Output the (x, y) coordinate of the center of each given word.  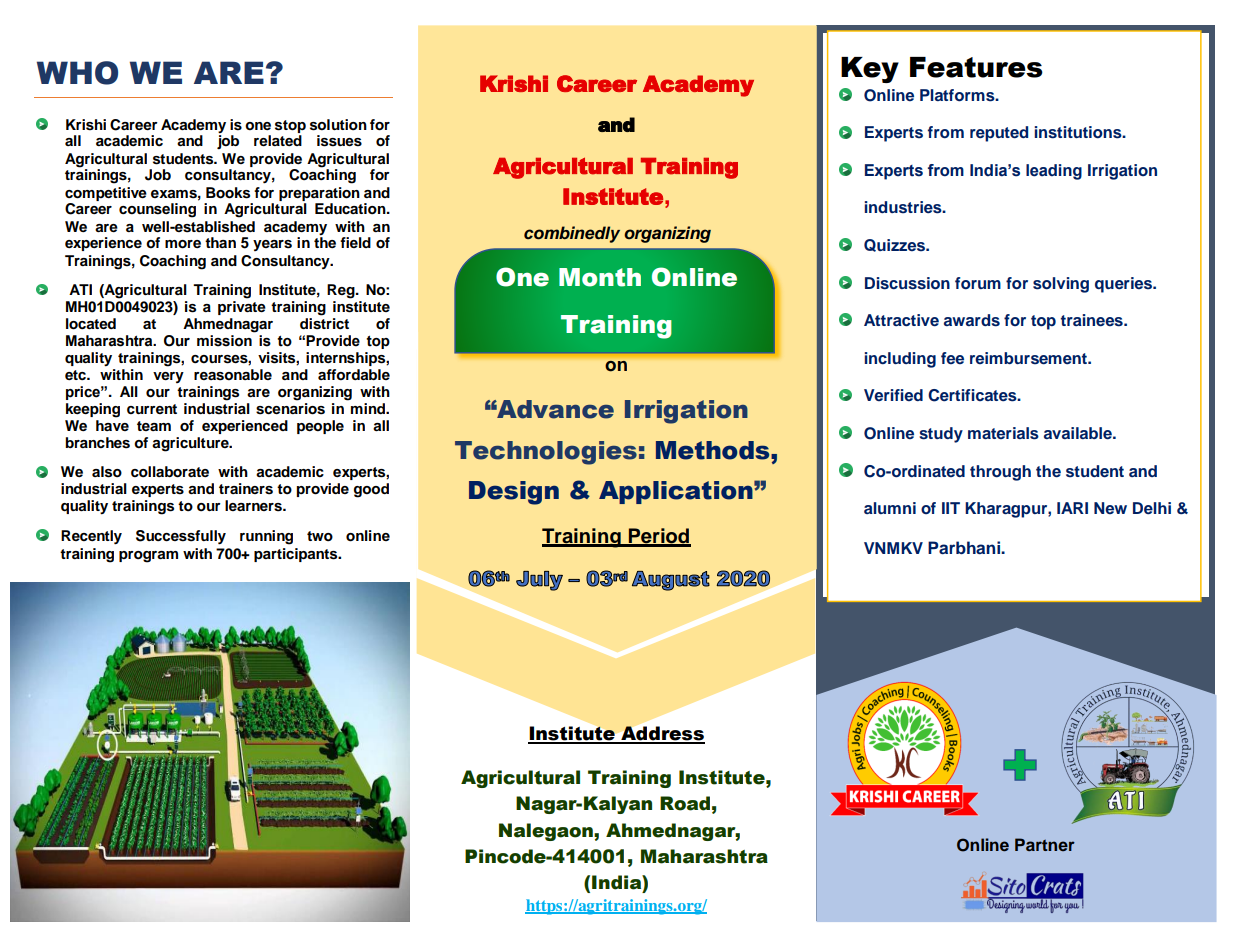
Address (662, 734)
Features (976, 67)
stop (290, 126)
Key (870, 70)
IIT (951, 508)
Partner (1045, 844)
